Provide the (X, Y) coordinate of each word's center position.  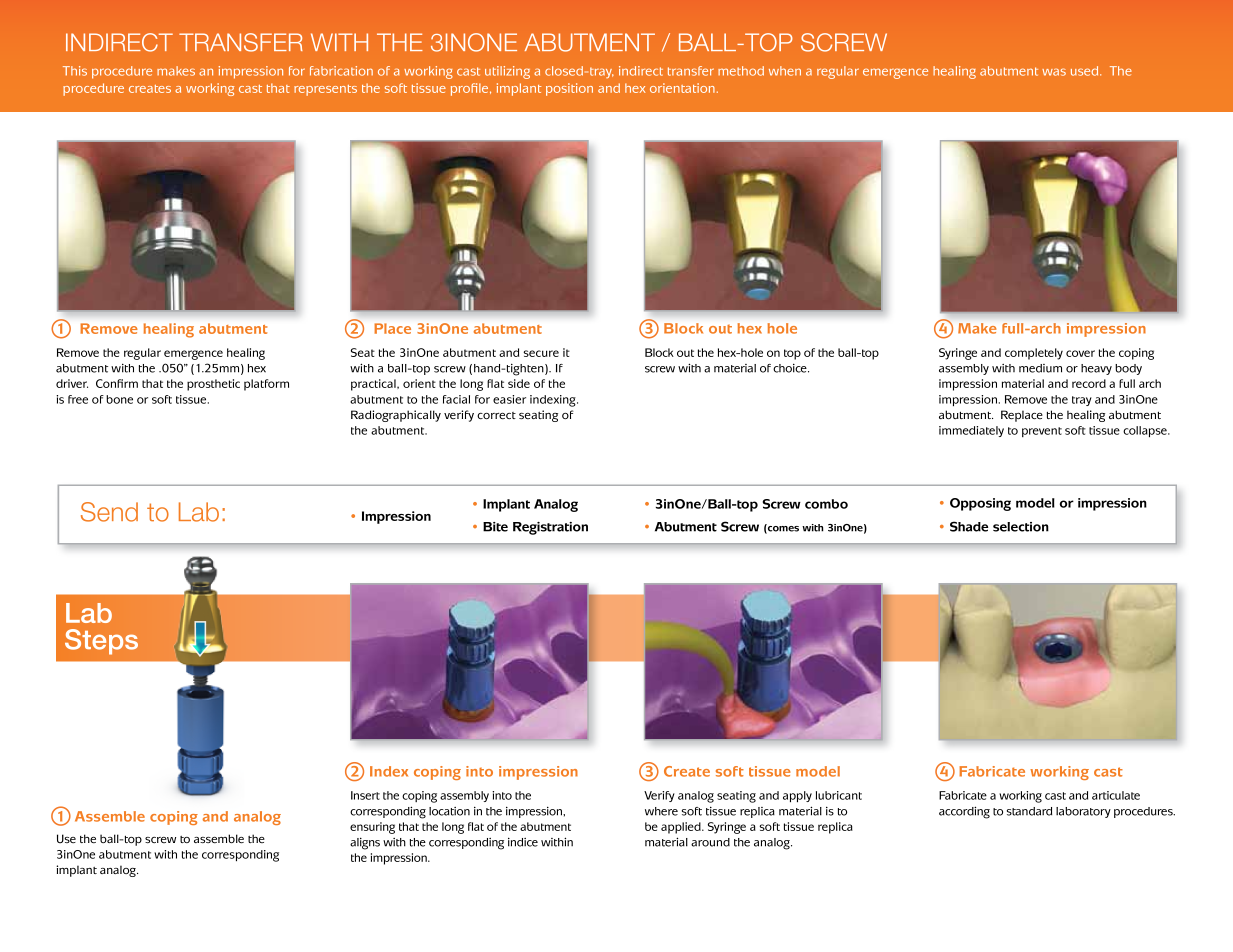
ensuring (372, 828)
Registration (550, 528)
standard (1029, 811)
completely (1034, 354)
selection (1021, 527)
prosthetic (213, 385)
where (661, 811)
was (1054, 72)
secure (541, 353)
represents (325, 90)
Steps (101, 642)
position (569, 89)
